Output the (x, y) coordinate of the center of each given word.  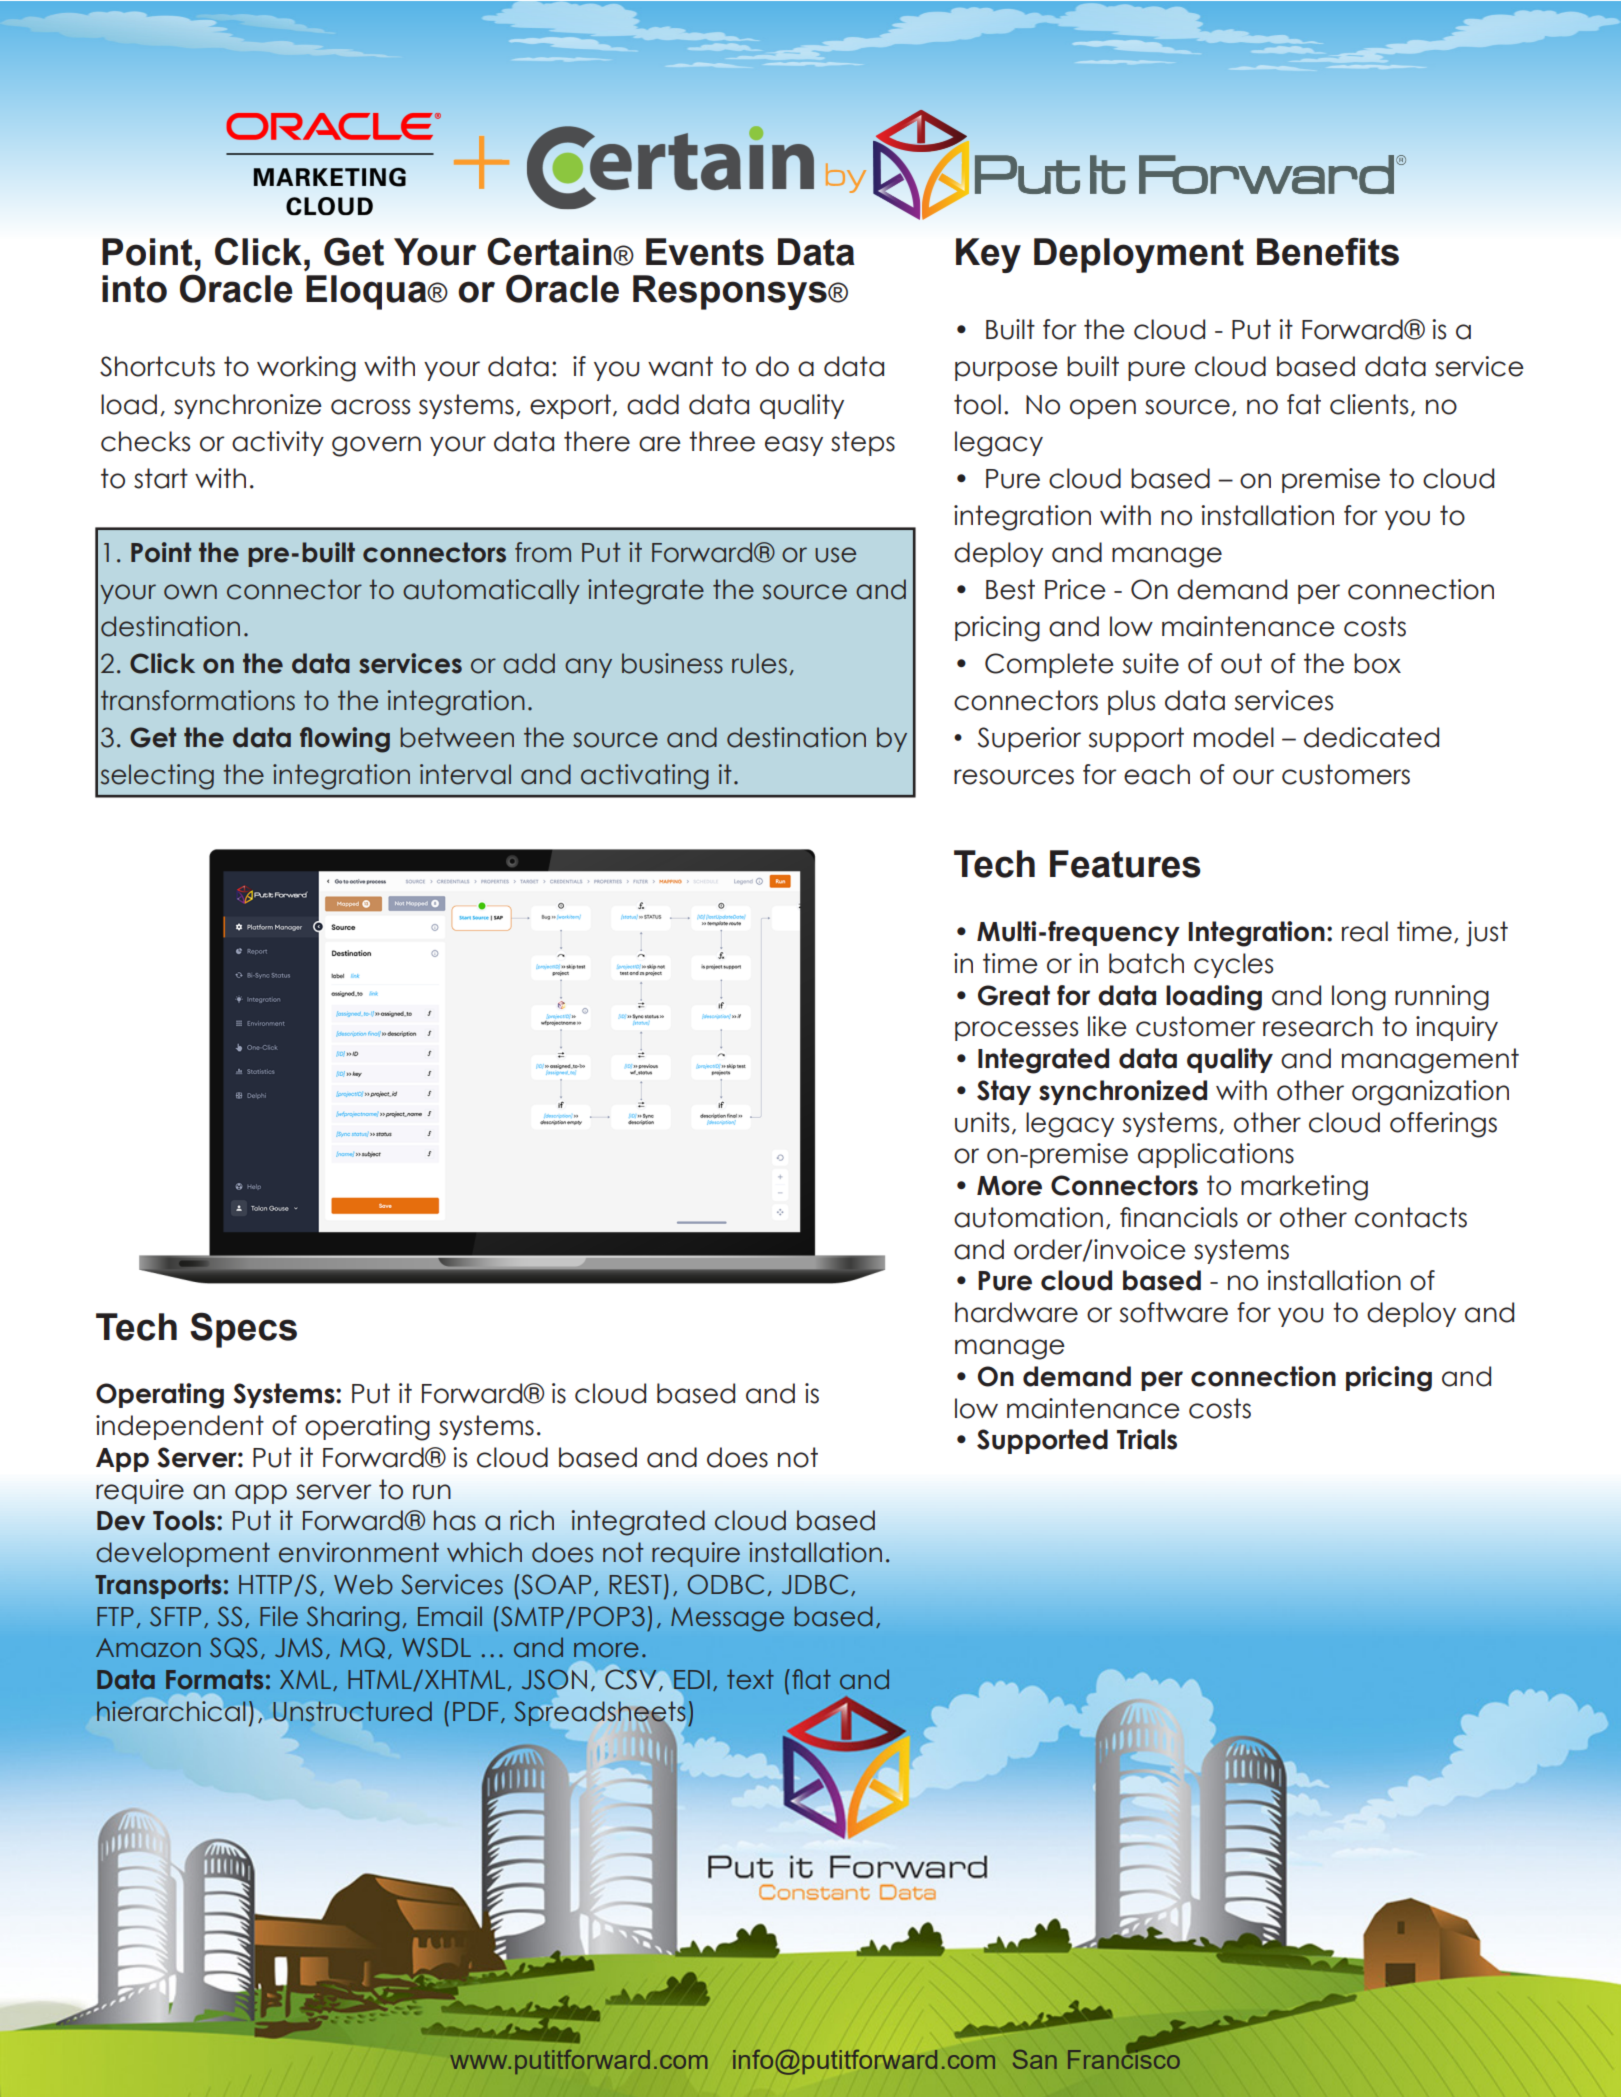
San (1035, 2059)
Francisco (1124, 2058)
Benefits (1328, 251)
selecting (157, 777)
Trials (1147, 1439)
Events (705, 252)
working (306, 369)
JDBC (815, 1584)
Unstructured (352, 1712)
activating (645, 777)
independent (180, 1427)
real (1365, 931)
